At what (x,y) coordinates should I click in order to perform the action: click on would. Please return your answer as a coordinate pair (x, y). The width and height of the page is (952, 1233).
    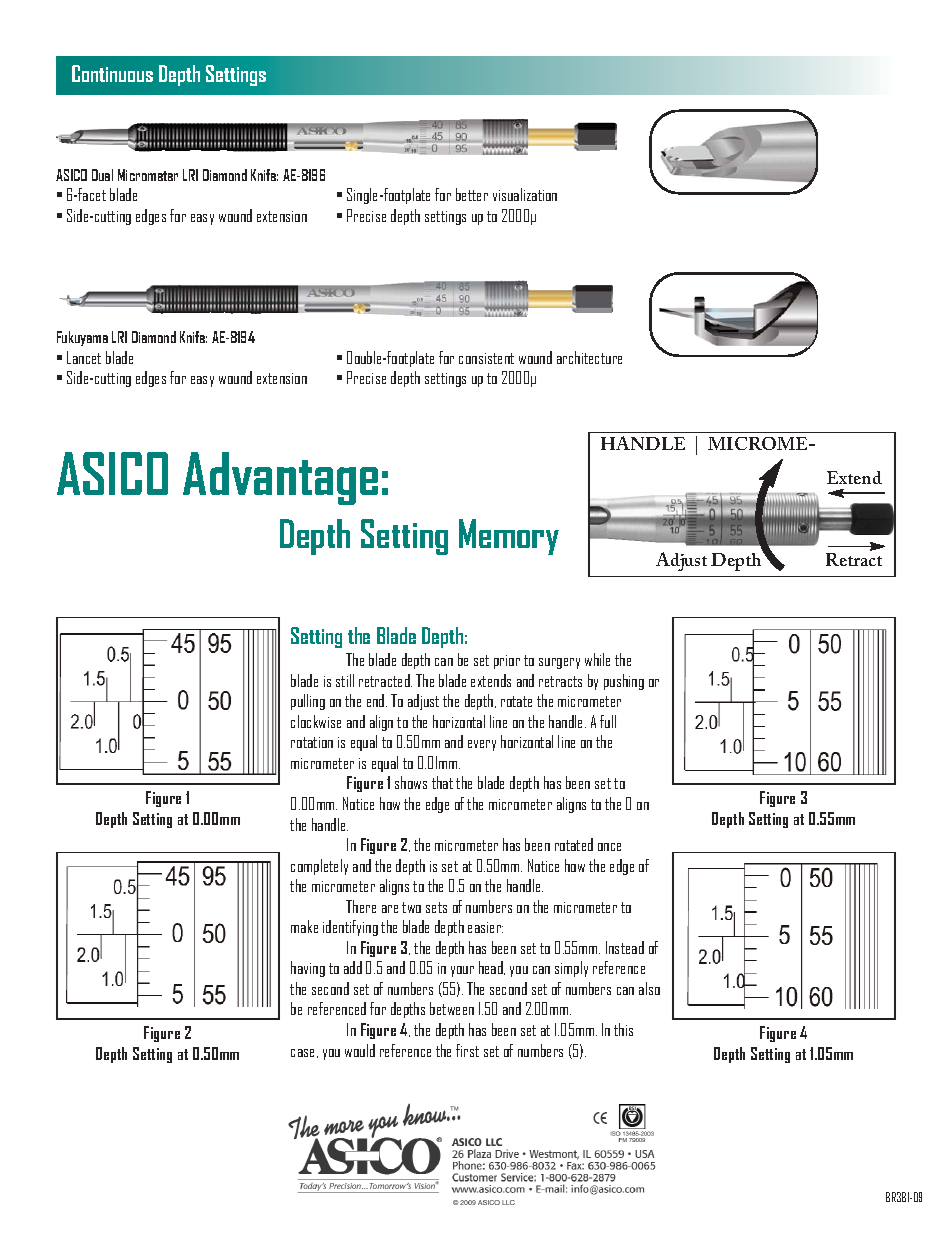
    Looking at the image, I should click on (360, 1050).
